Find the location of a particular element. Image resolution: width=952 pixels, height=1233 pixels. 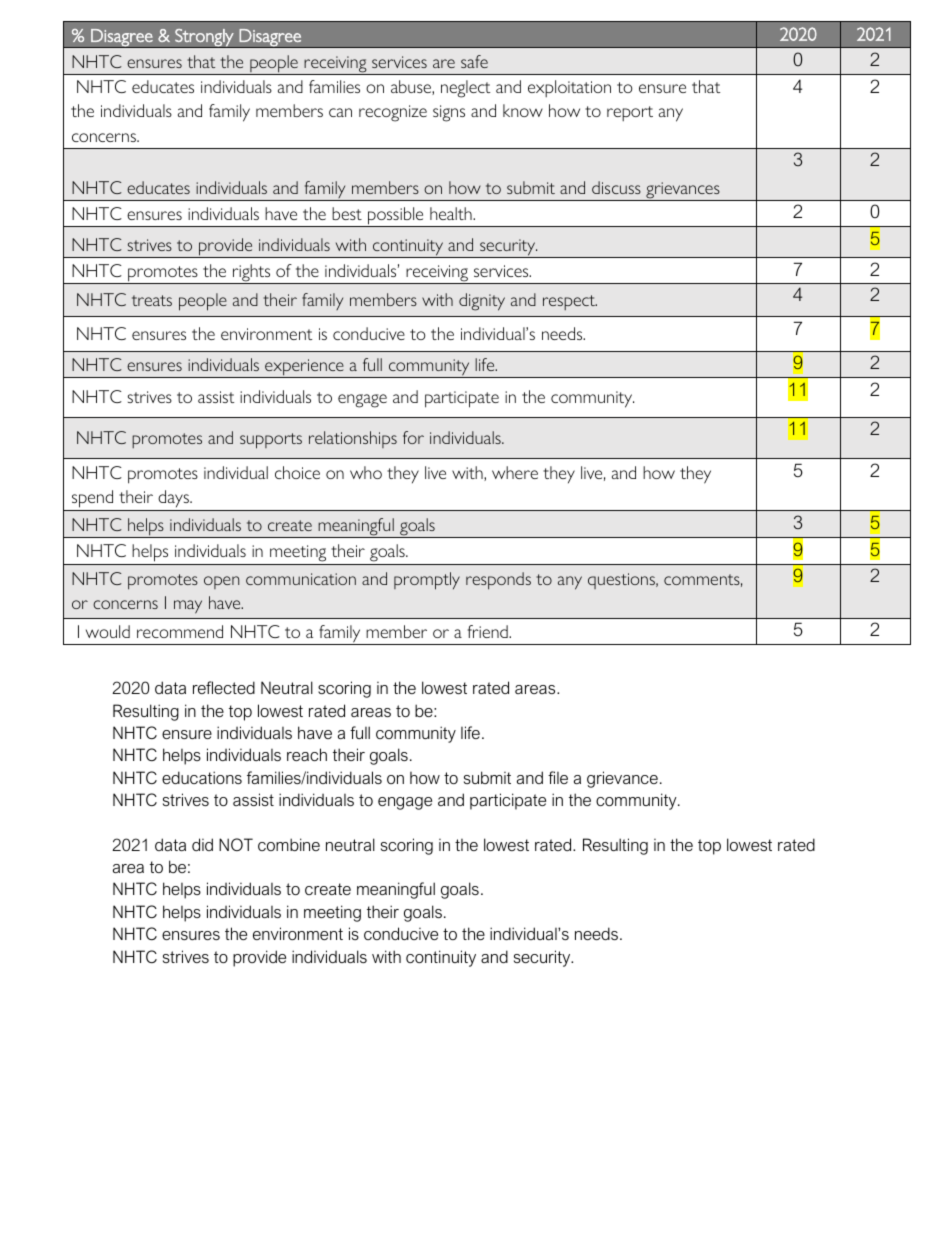

treats is located at coordinates (152, 300).
